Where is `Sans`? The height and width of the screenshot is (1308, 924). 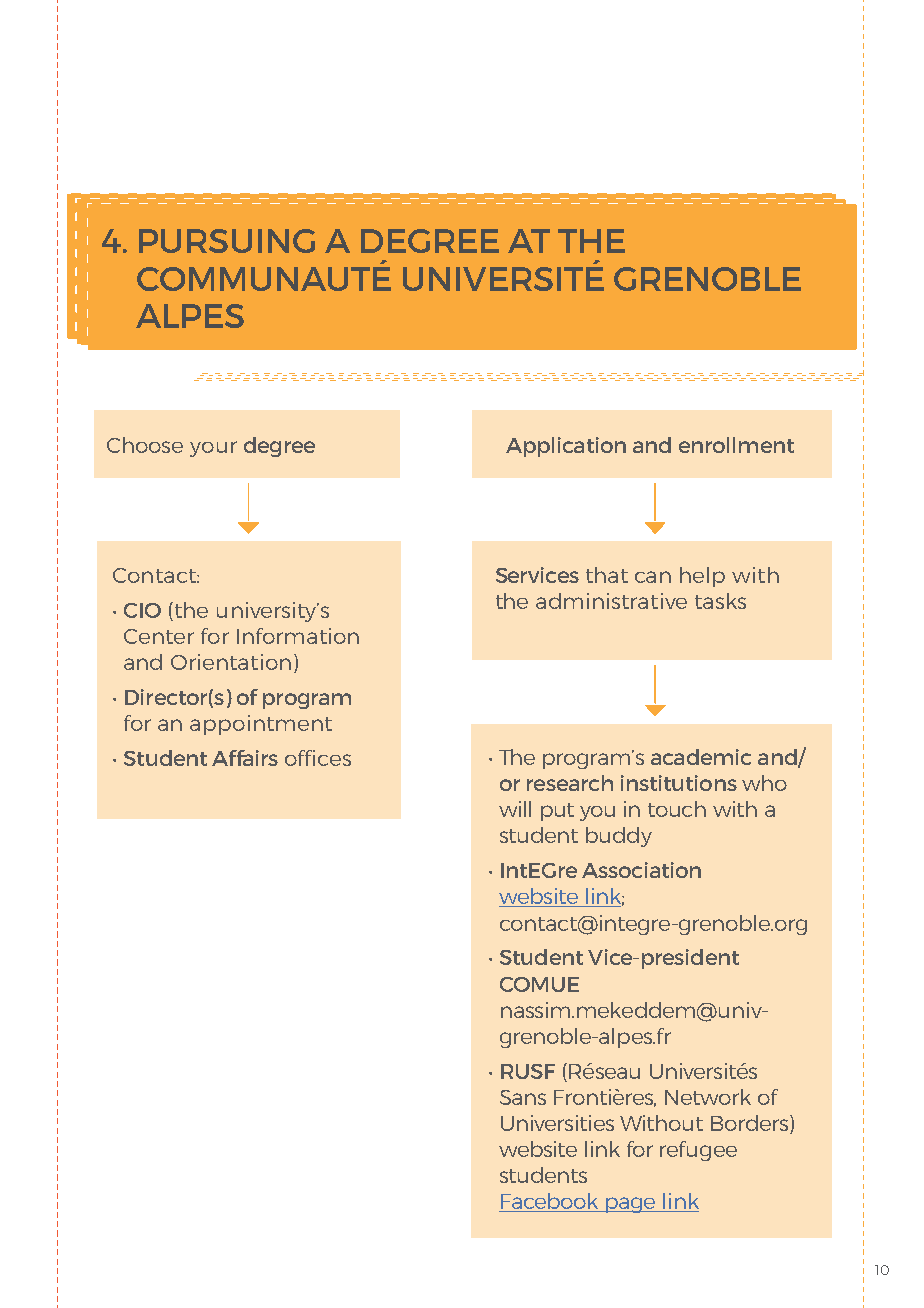 Sans is located at coordinates (523, 1097).
